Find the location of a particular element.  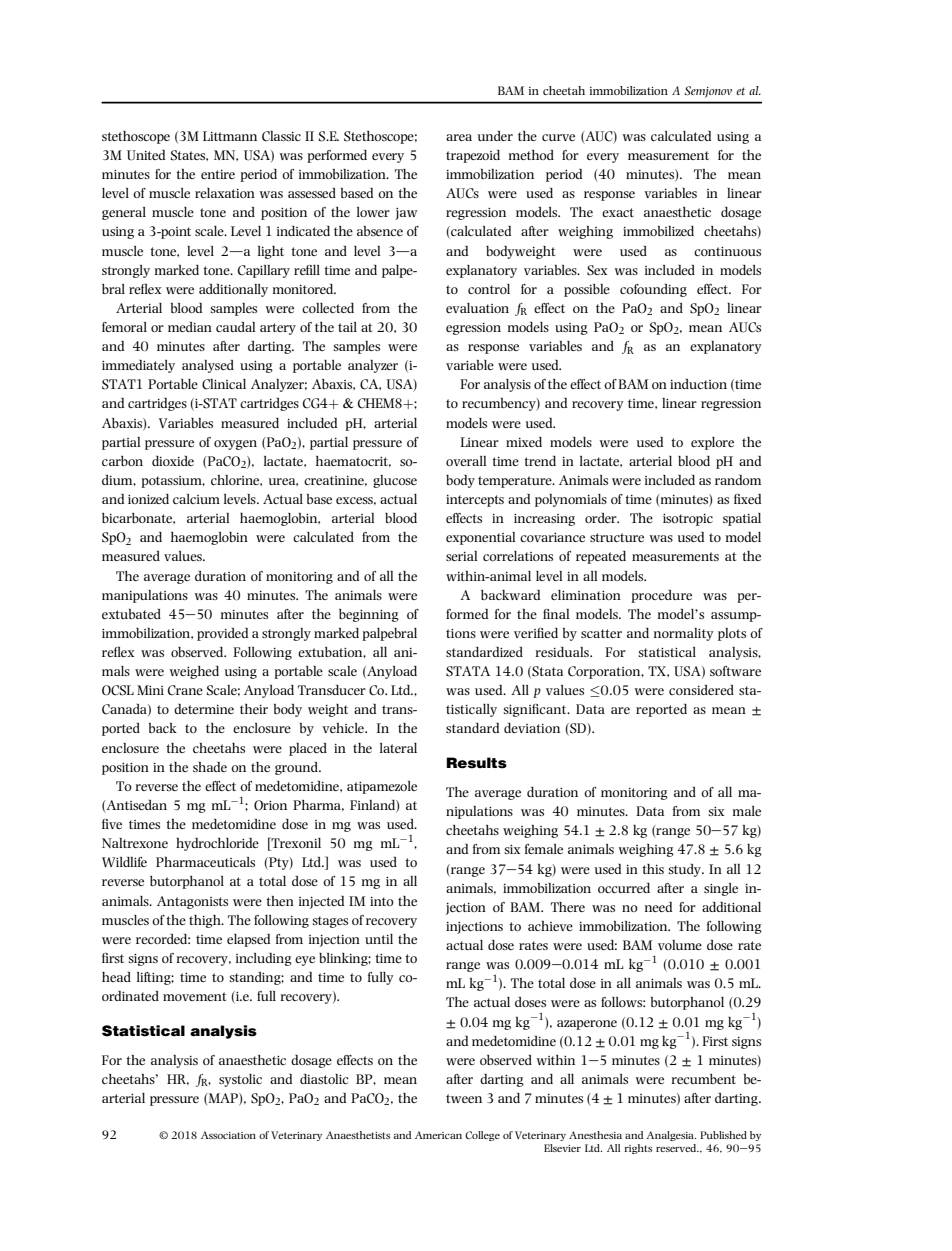

trapezoid is located at coordinates (473, 156).
